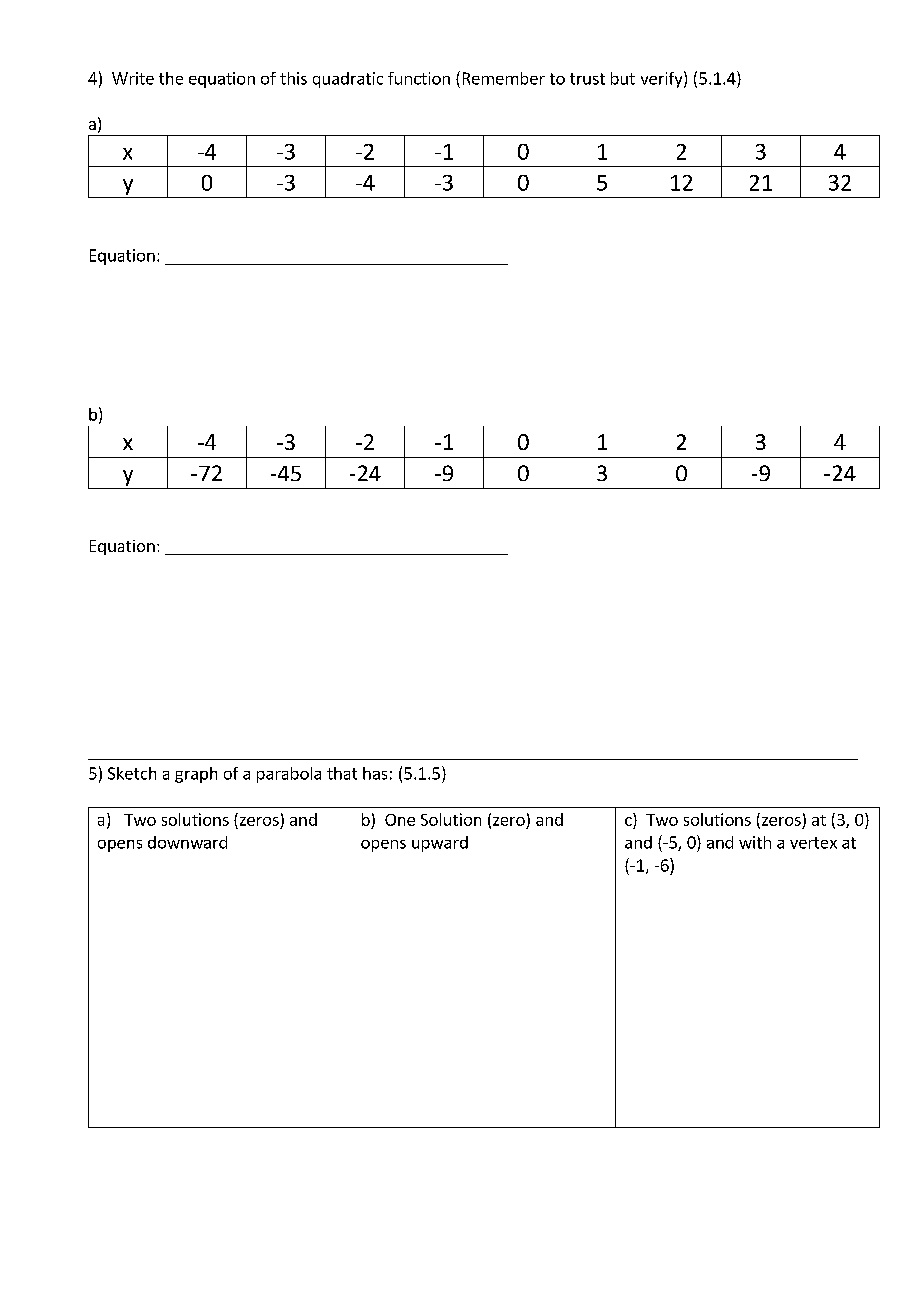 The width and height of the screenshot is (924, 1308). Describe the element at coordinates (196, 775) in the screenshot. I see `graph` at that location.
